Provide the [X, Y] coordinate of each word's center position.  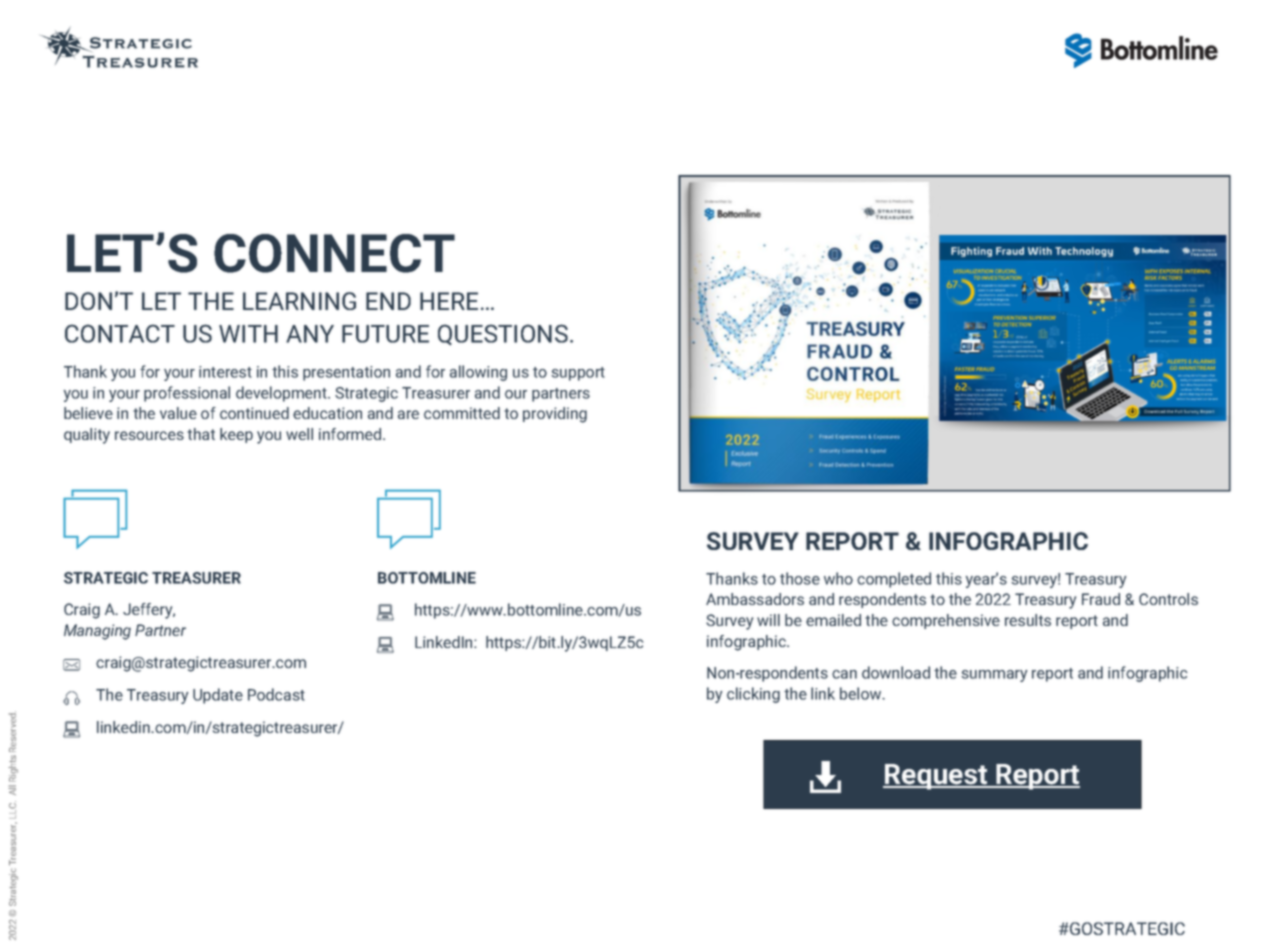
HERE [449, 301]
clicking [753, 695]
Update [218, 696]
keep [236, 435]
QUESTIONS [503, 334]
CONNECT [334, 253]
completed [894, 580]
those [800, 578]
